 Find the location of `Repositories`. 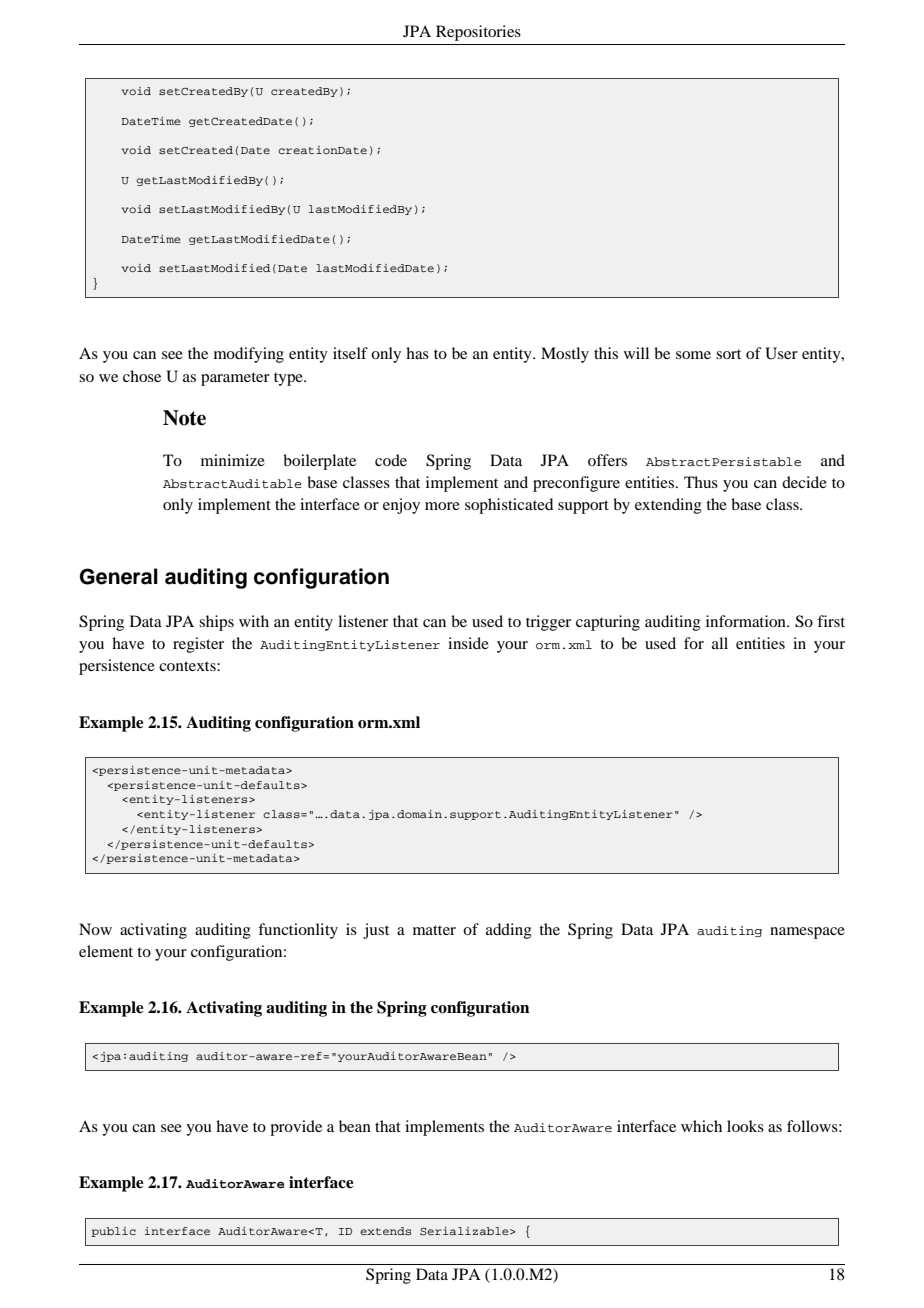

Repositories is located at coordinates (478, 33).
